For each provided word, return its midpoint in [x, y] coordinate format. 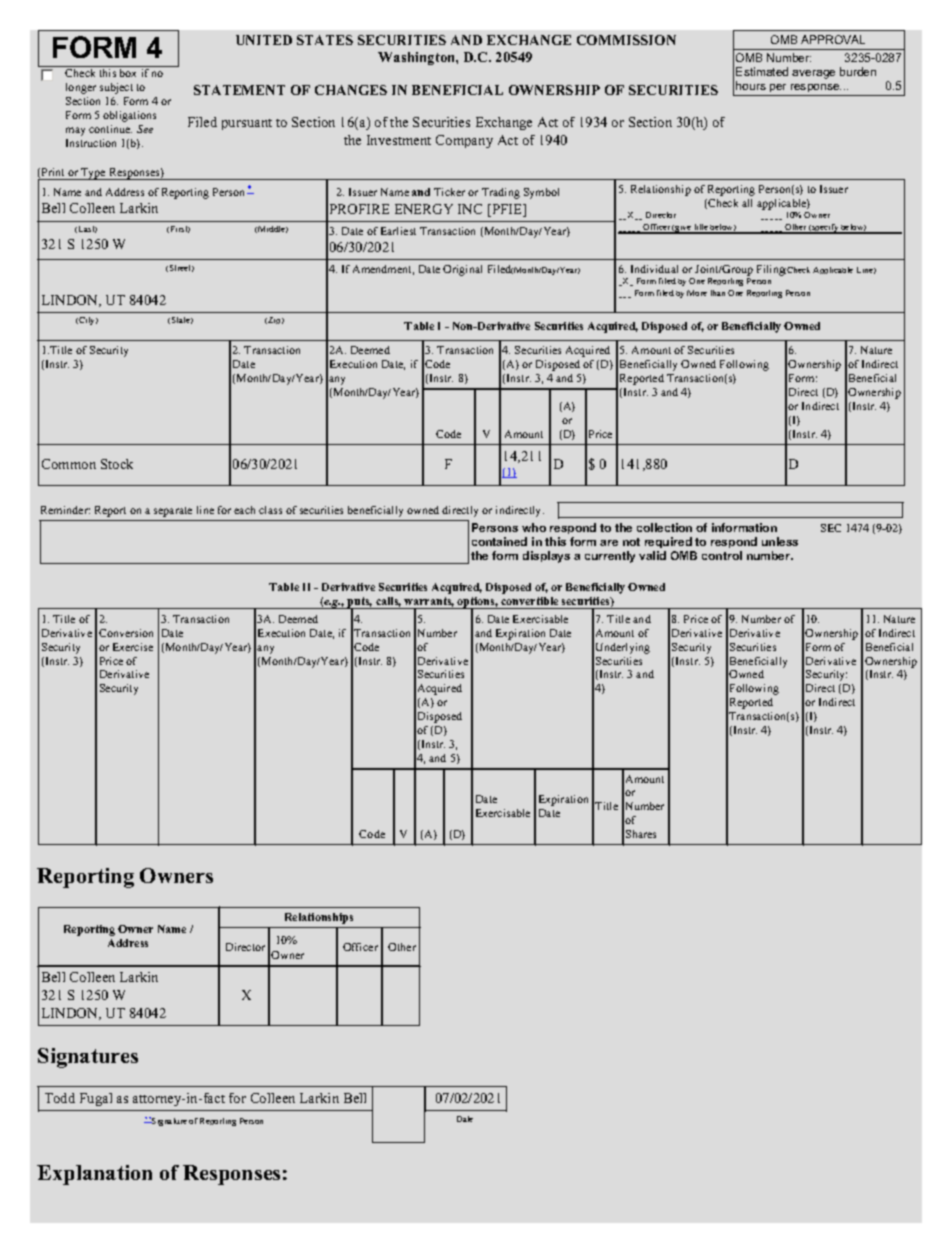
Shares [641, 834]
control [722, 555]
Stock [117, 464]
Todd [60, 1098]
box [128, 73]
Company [464, 141]
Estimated [762, 71]
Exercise [133, 647]
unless [780, 541]
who [534, 527]
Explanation [94, 1175]
